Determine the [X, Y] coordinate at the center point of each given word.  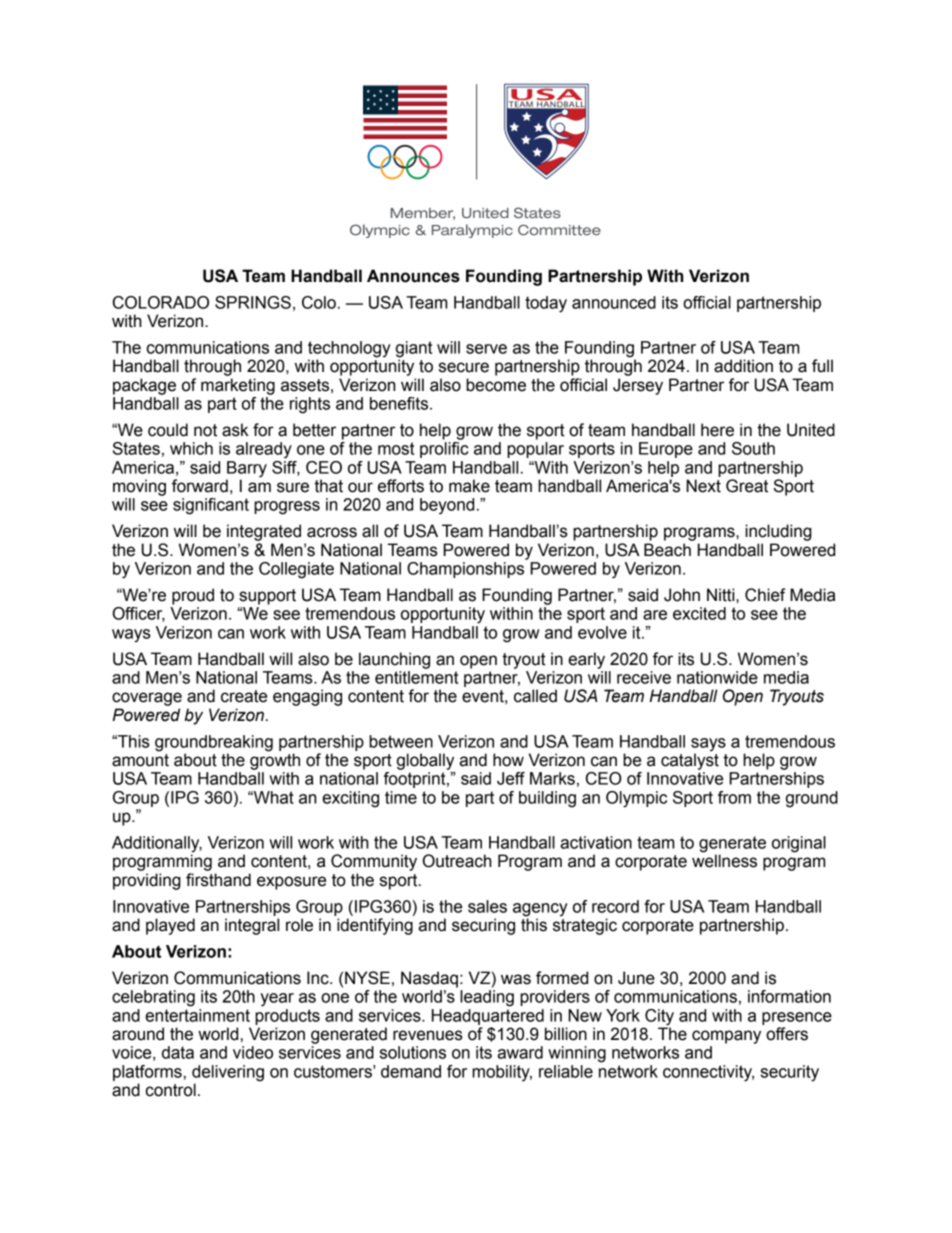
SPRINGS [253, 302]
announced [614, 302]
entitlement [416, 677]
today [546, 304]
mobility [502, 1073]
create [244, 696]
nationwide [717, 677]
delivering [228, 1073]
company [726, 1037]
